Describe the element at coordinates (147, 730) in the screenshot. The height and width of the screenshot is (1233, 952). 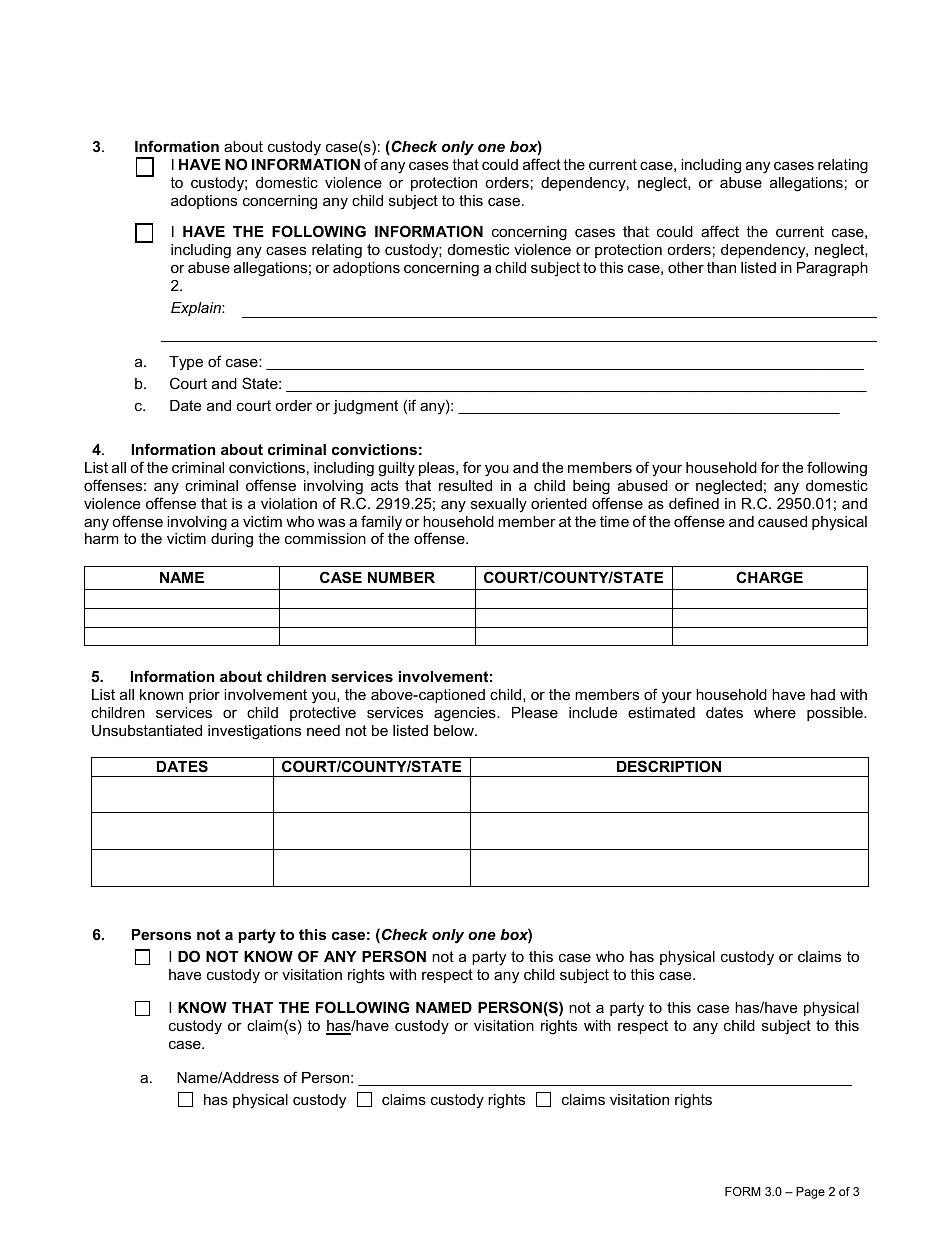
I see `Unsubstantiated` at that location.
